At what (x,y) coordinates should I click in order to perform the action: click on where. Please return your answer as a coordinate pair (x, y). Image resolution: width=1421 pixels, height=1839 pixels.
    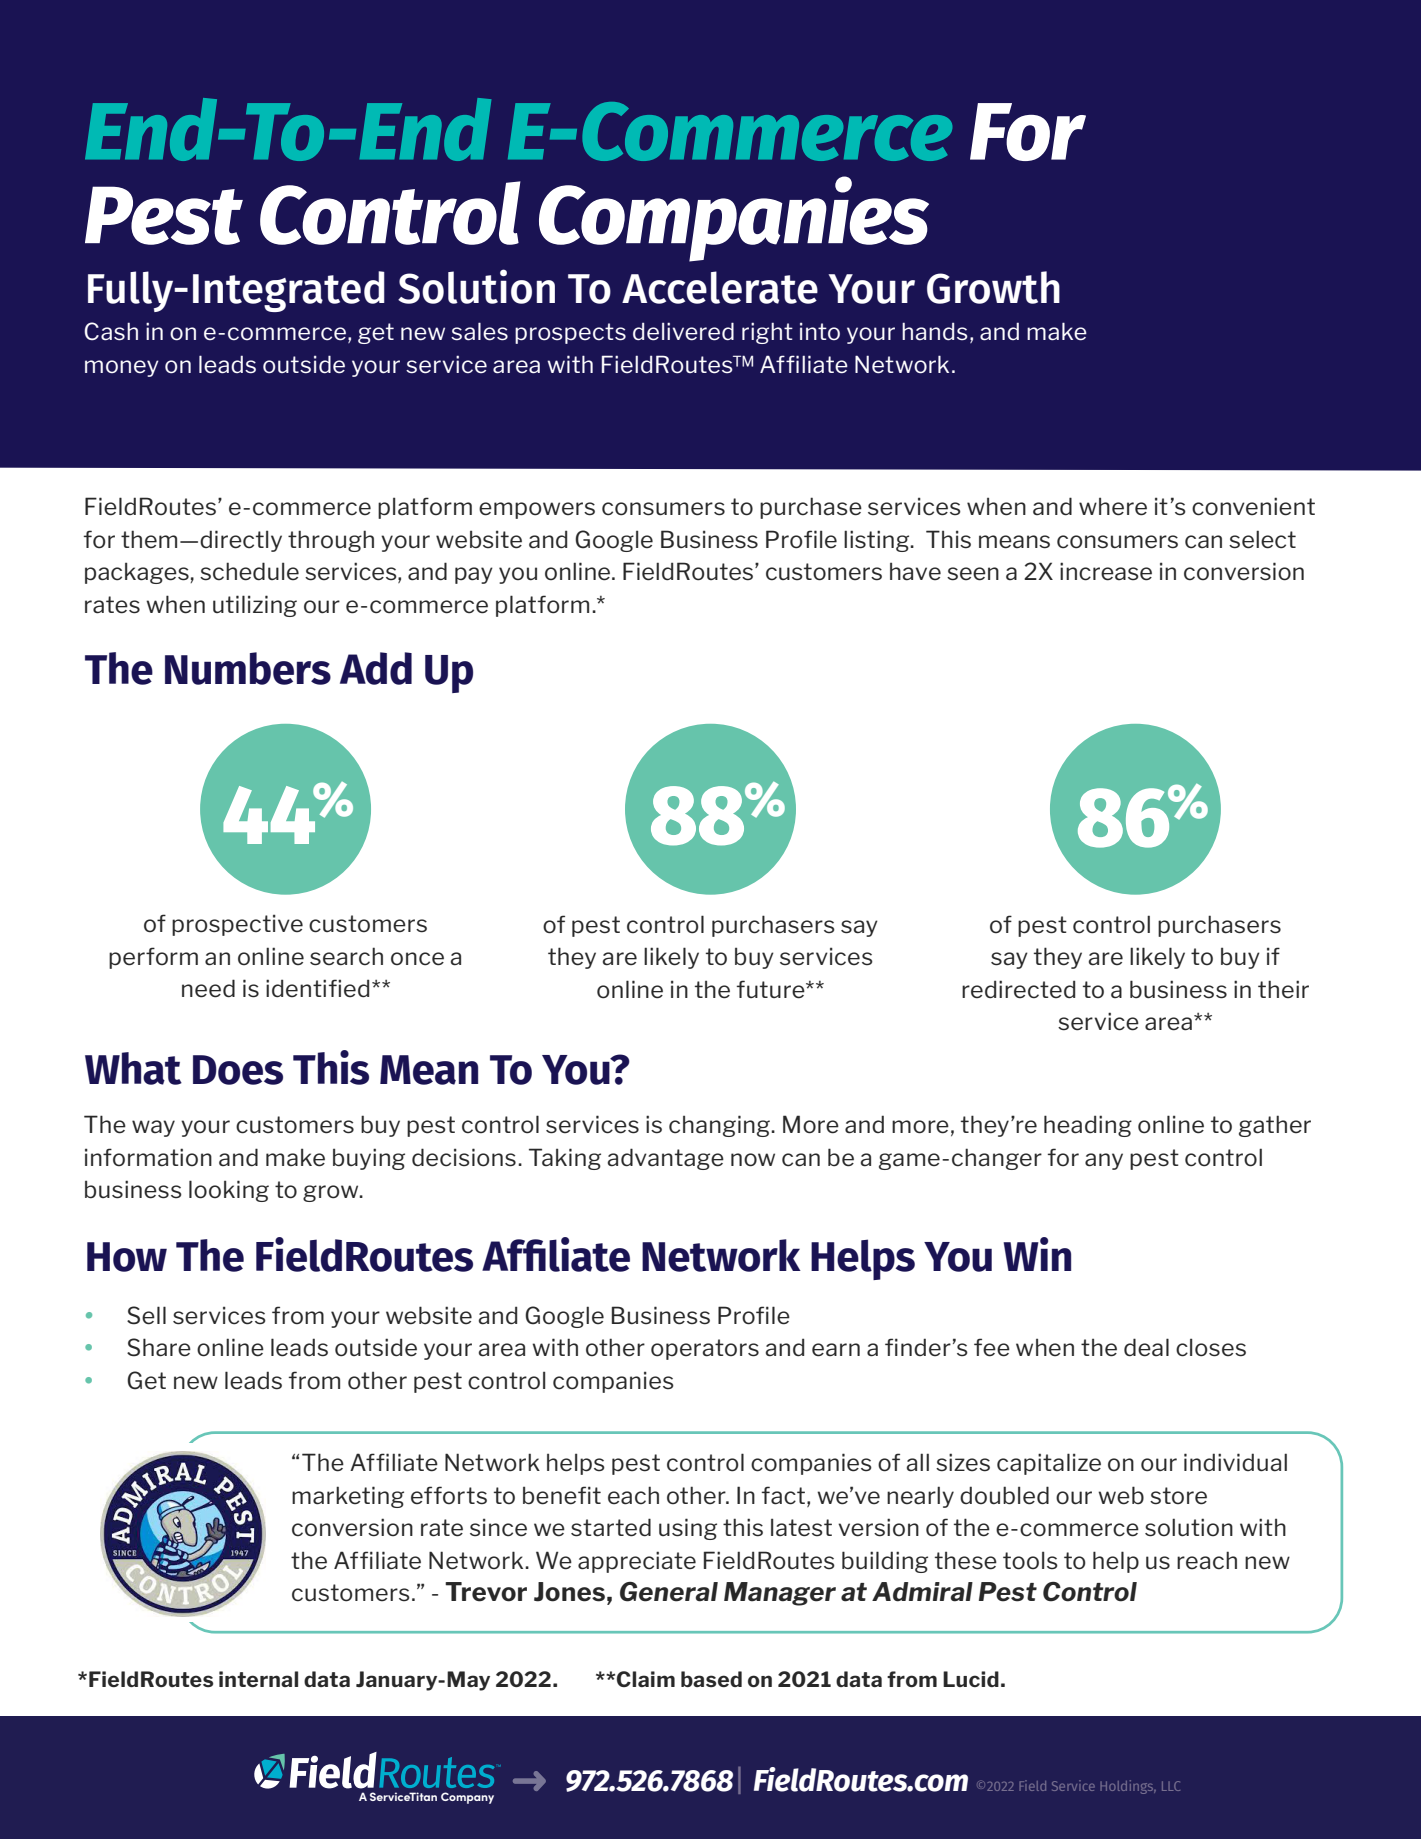
    Looking at the image, I should click on (1113, 506).
